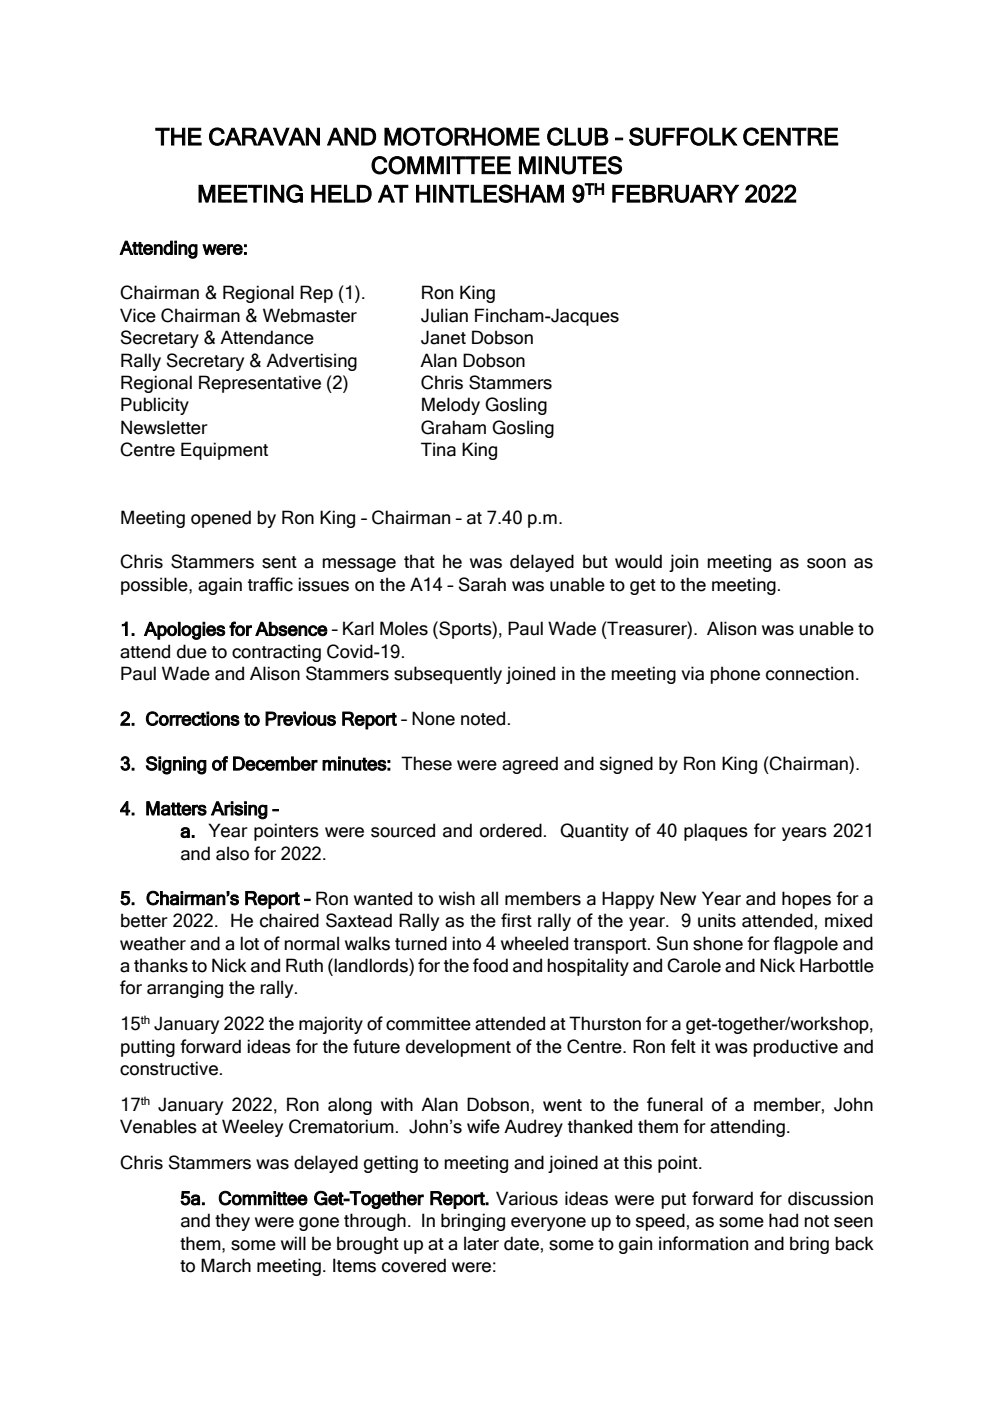 Image resolution: width=994 pixels, height=1405 pixels. Describe the element at coordinates (193, 718) in the screenshot. I see `Corrections` at that location.
